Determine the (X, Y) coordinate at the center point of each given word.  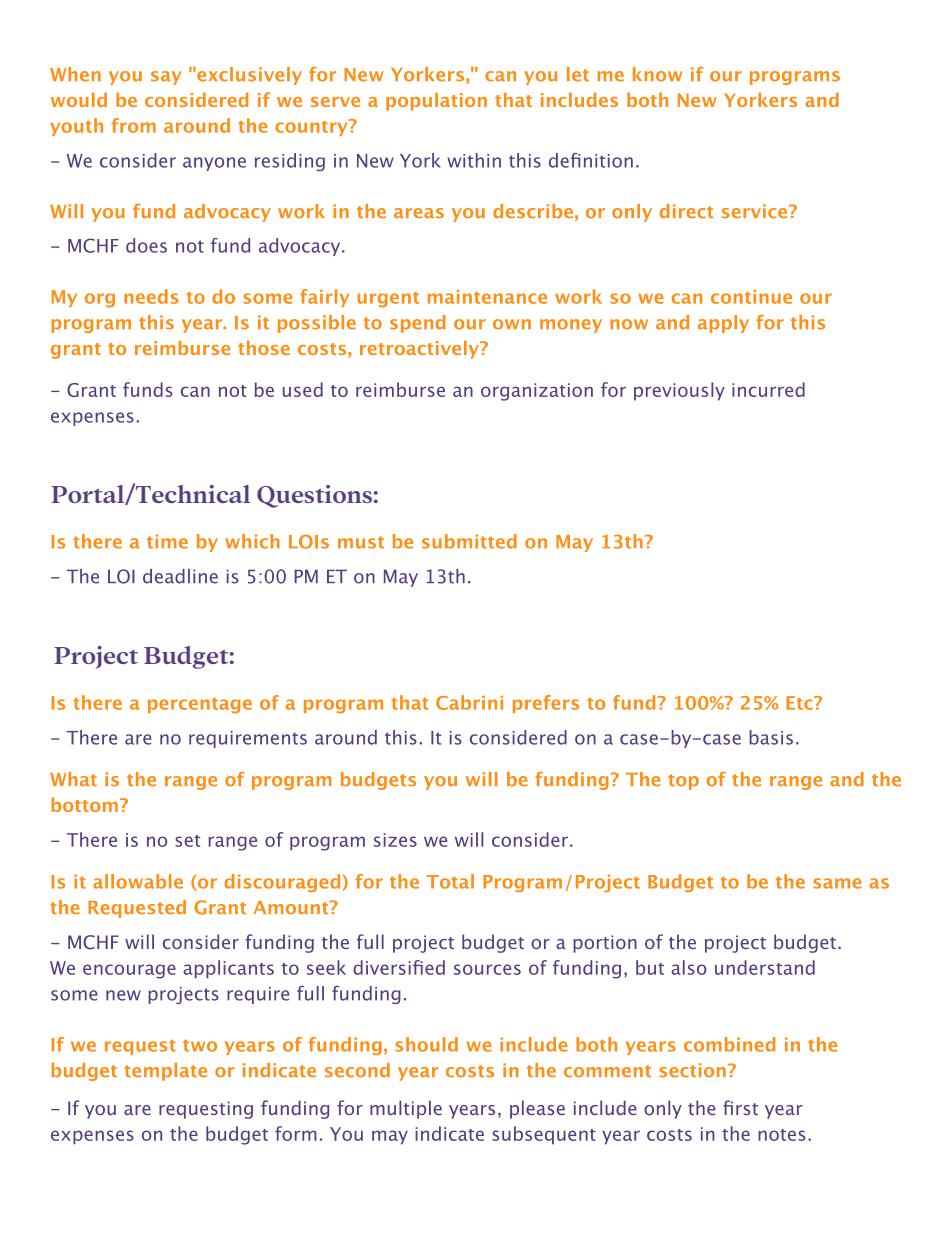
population (436, 101)
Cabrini (469, 702)
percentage (200, 706)
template (166, 1072)
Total (450, 881)
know (657, 74)
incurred (768, 389)
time (167, 541)
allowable (138, 881)
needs (151, 296)
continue (751, 297)
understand (765, 967)
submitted (469, 541)
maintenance (487, 297)
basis (771, 737)
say (166, 78)
